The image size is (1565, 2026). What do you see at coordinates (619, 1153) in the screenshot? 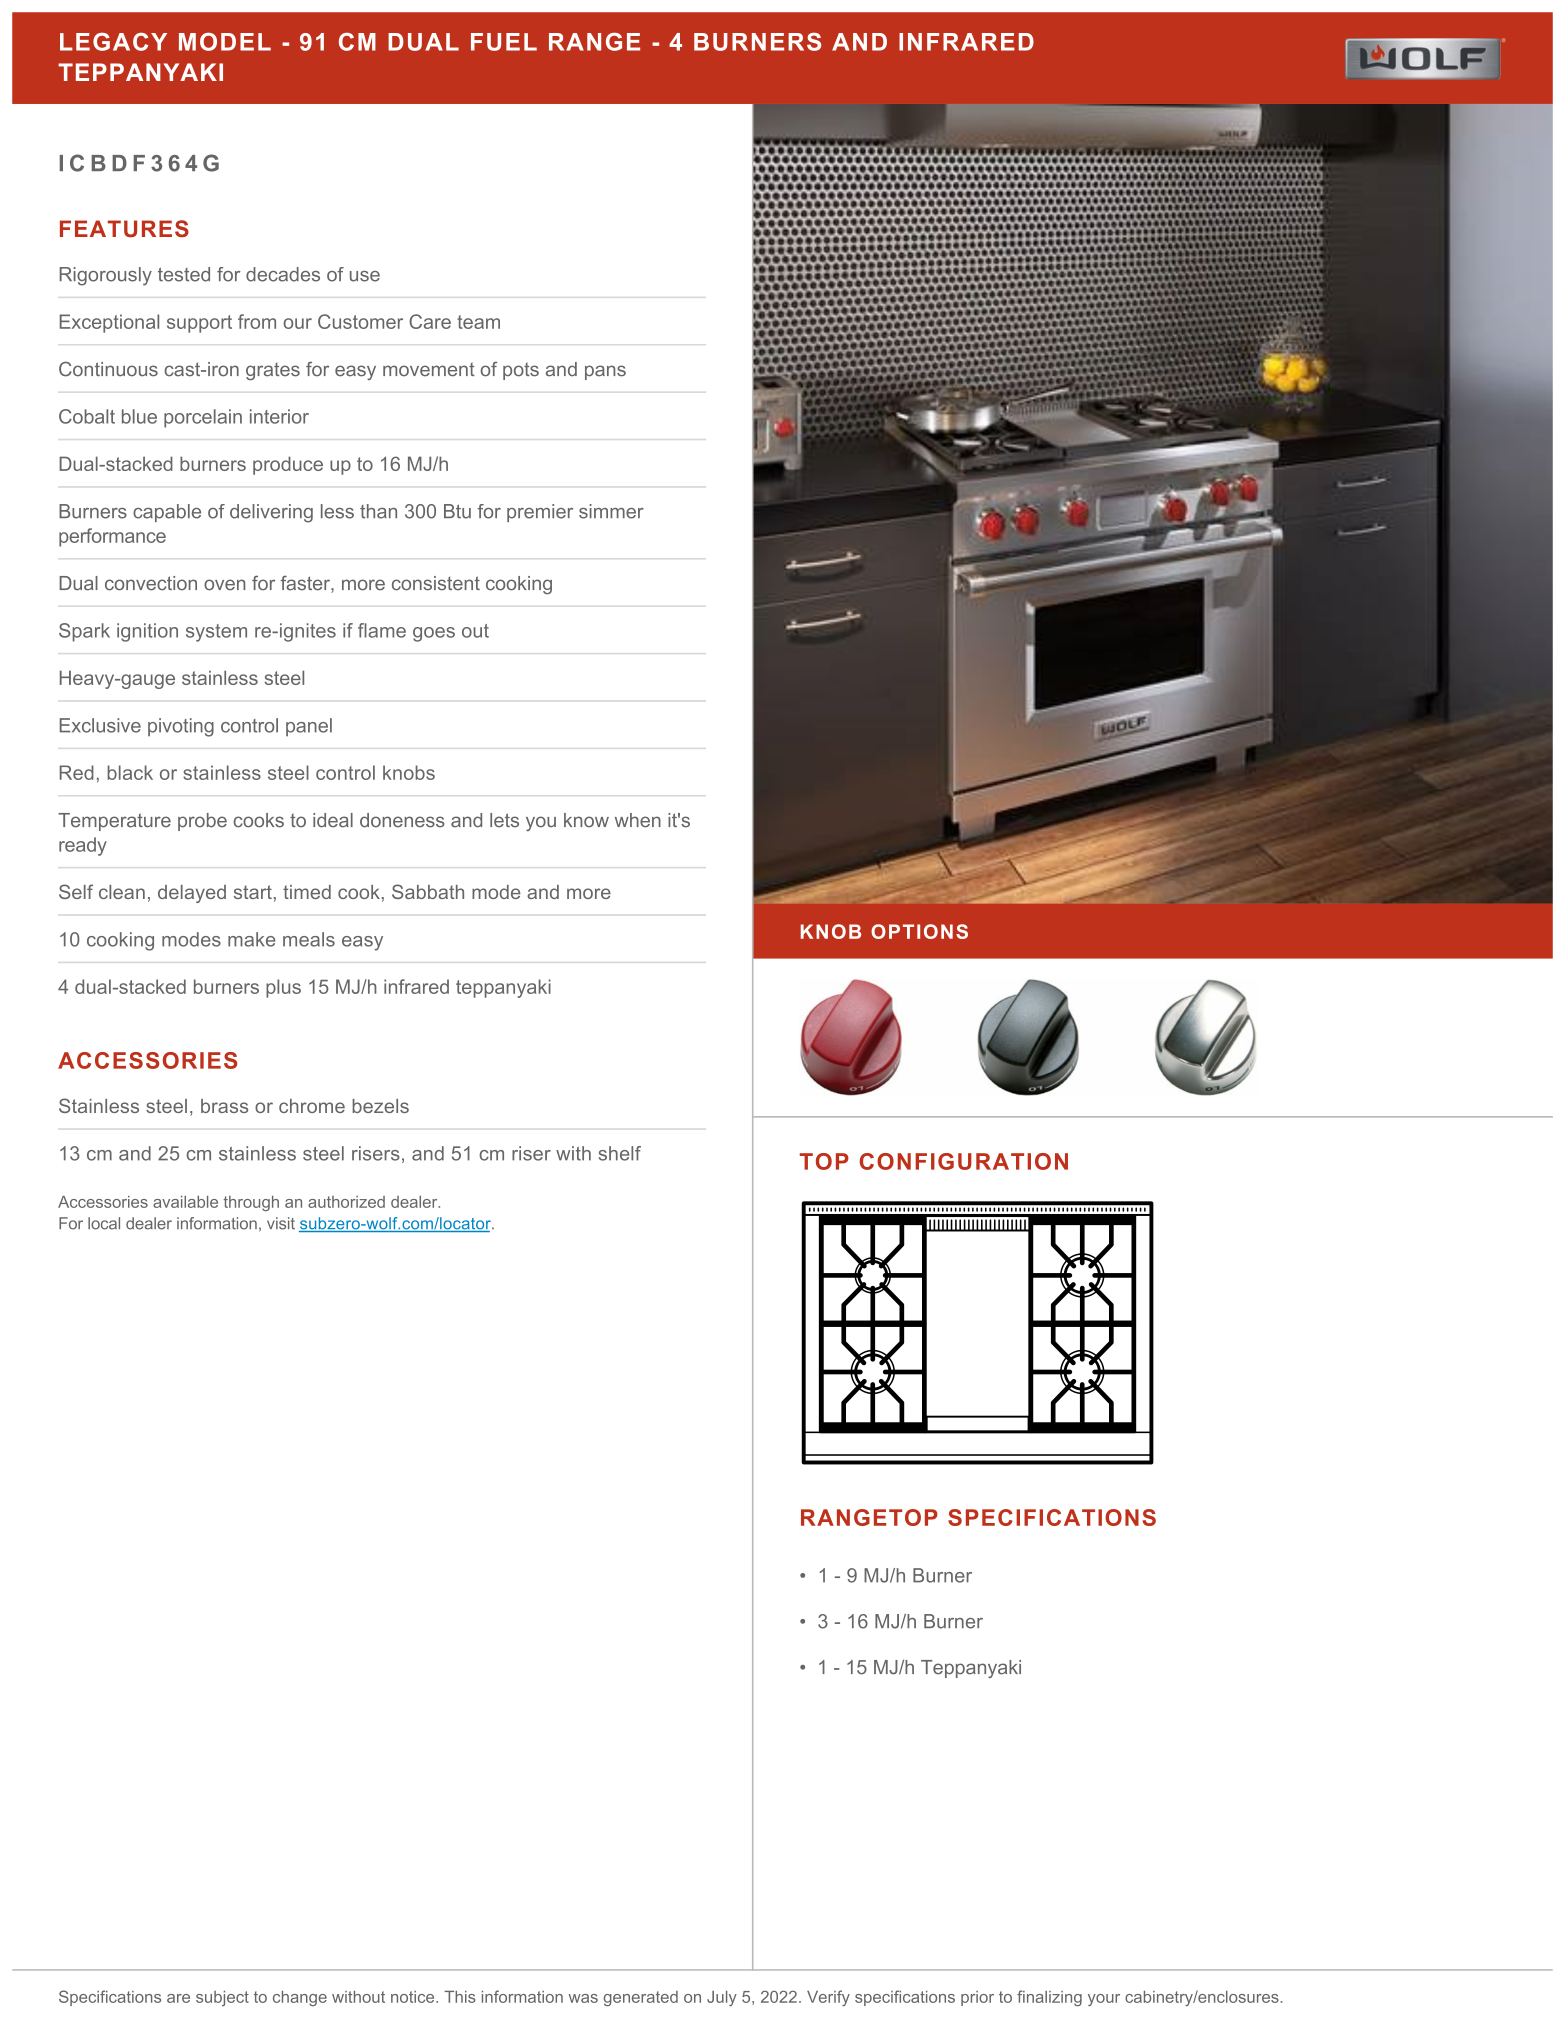
I see `shelf` at bounding box center [619, 1153].
